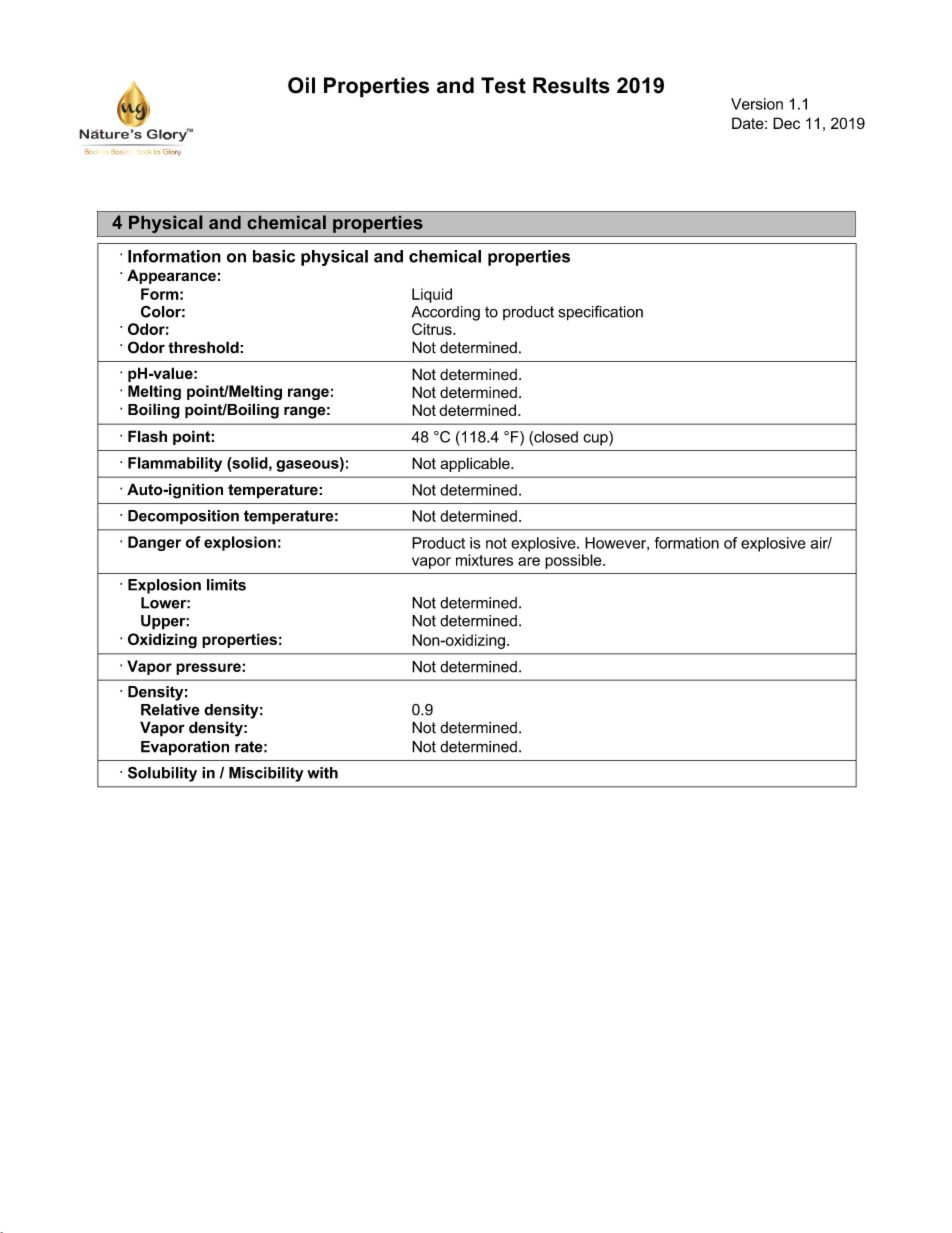 The image size is (952, 1233). What do you see at coordinates (162, 774) in the screenshot?
I see `Solubility` at bounding box center [162, 774].
